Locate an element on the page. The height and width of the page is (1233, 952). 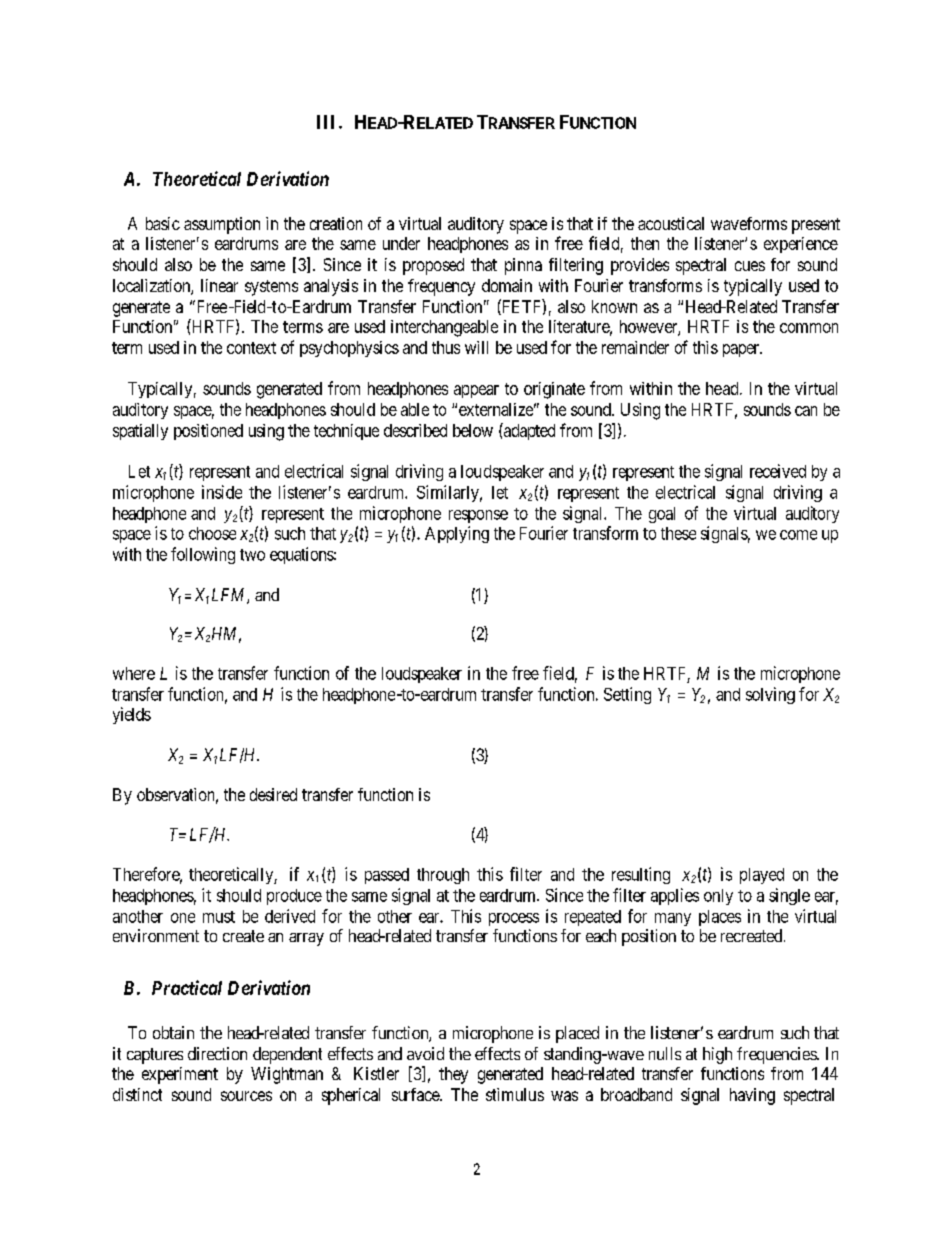
they is located at coordinates (453, 1075).
